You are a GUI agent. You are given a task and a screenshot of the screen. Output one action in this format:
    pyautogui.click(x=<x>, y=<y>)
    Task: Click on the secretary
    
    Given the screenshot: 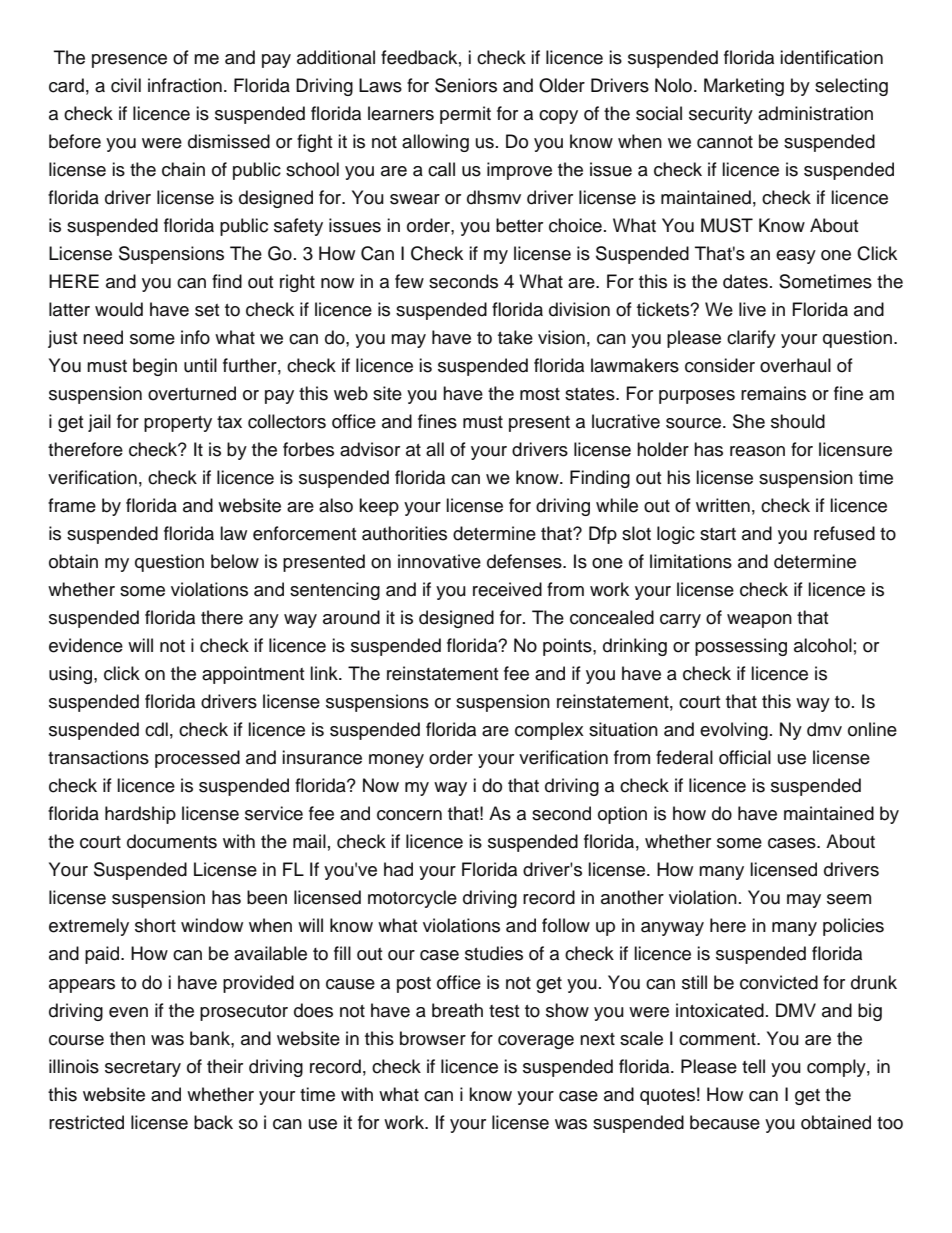 What is the action you would take?
    pyautogui.click(x=143, y=1069)
